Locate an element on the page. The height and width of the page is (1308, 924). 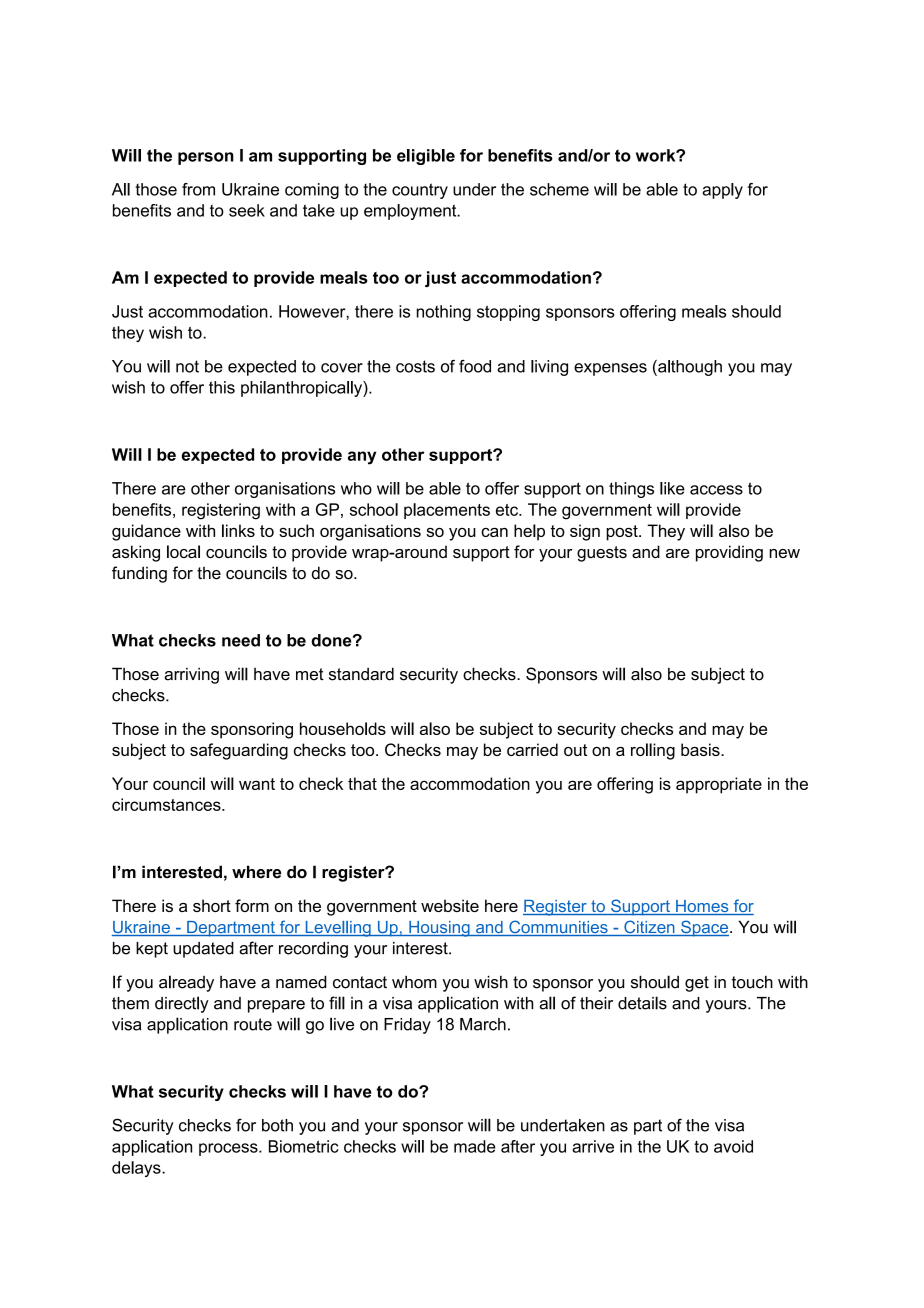
made is located at coordinates (475, 1146).
